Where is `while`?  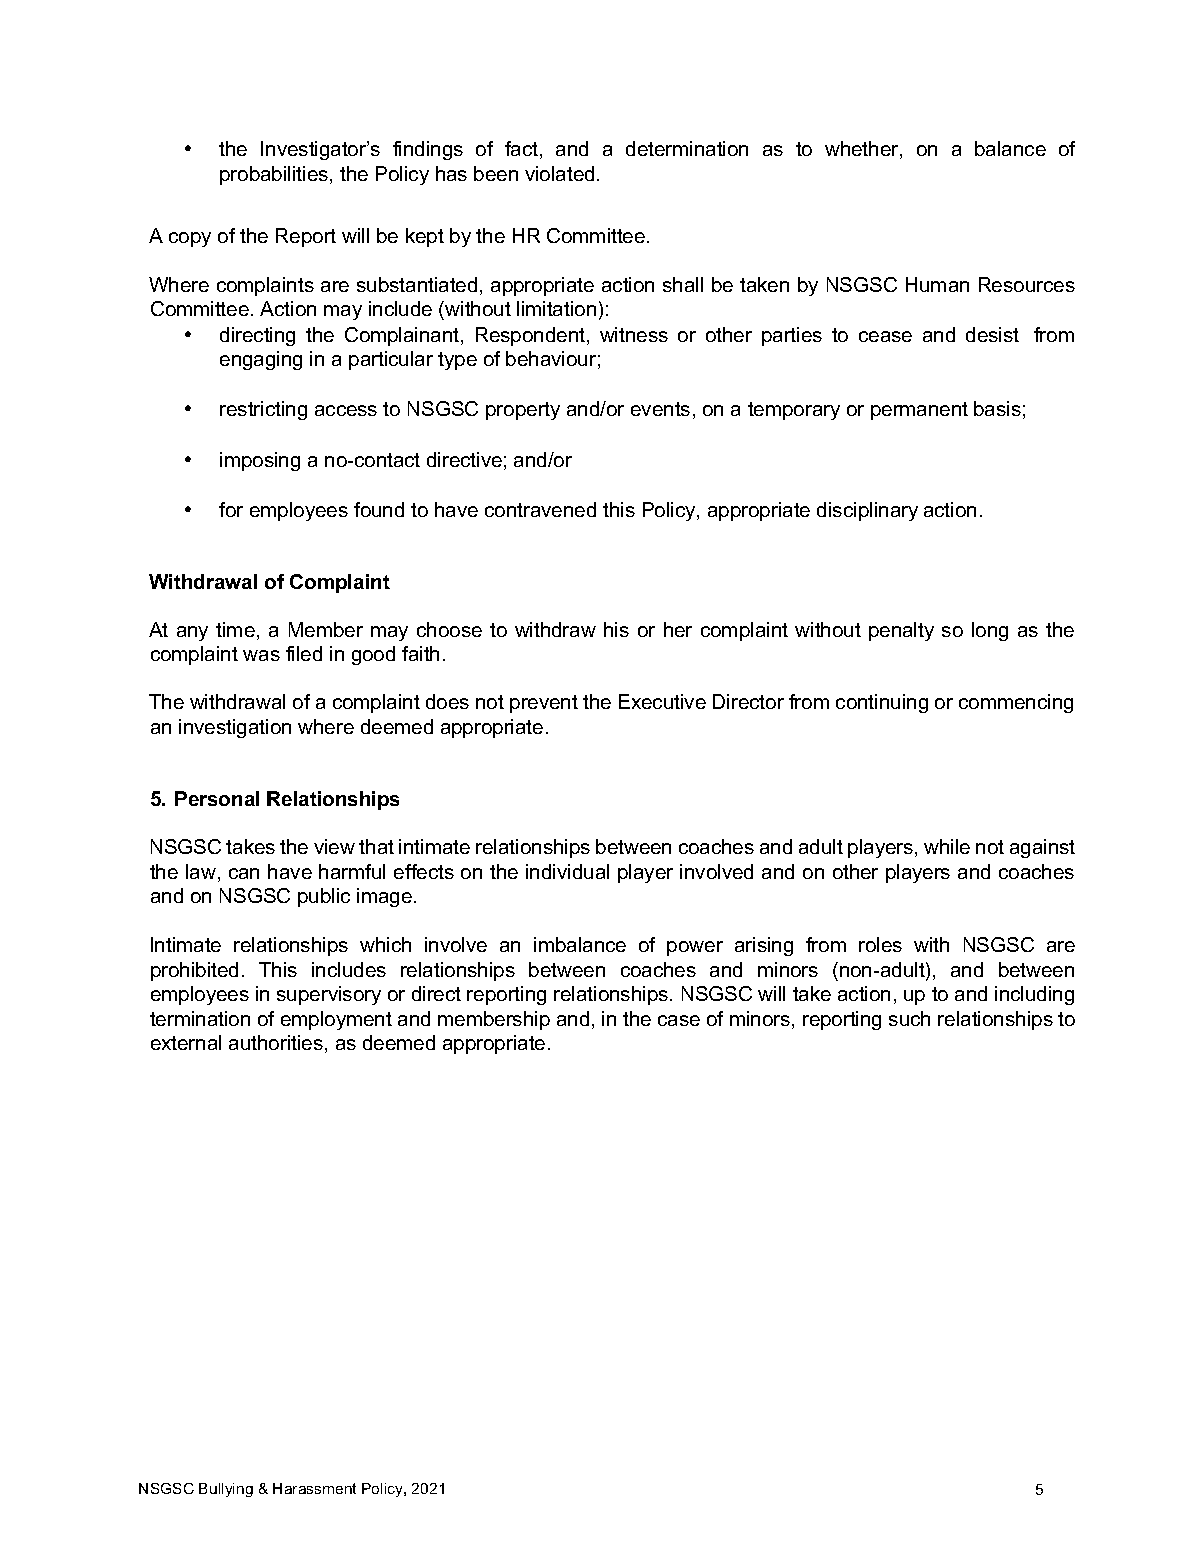 while is located at coordinates (947, 846).
